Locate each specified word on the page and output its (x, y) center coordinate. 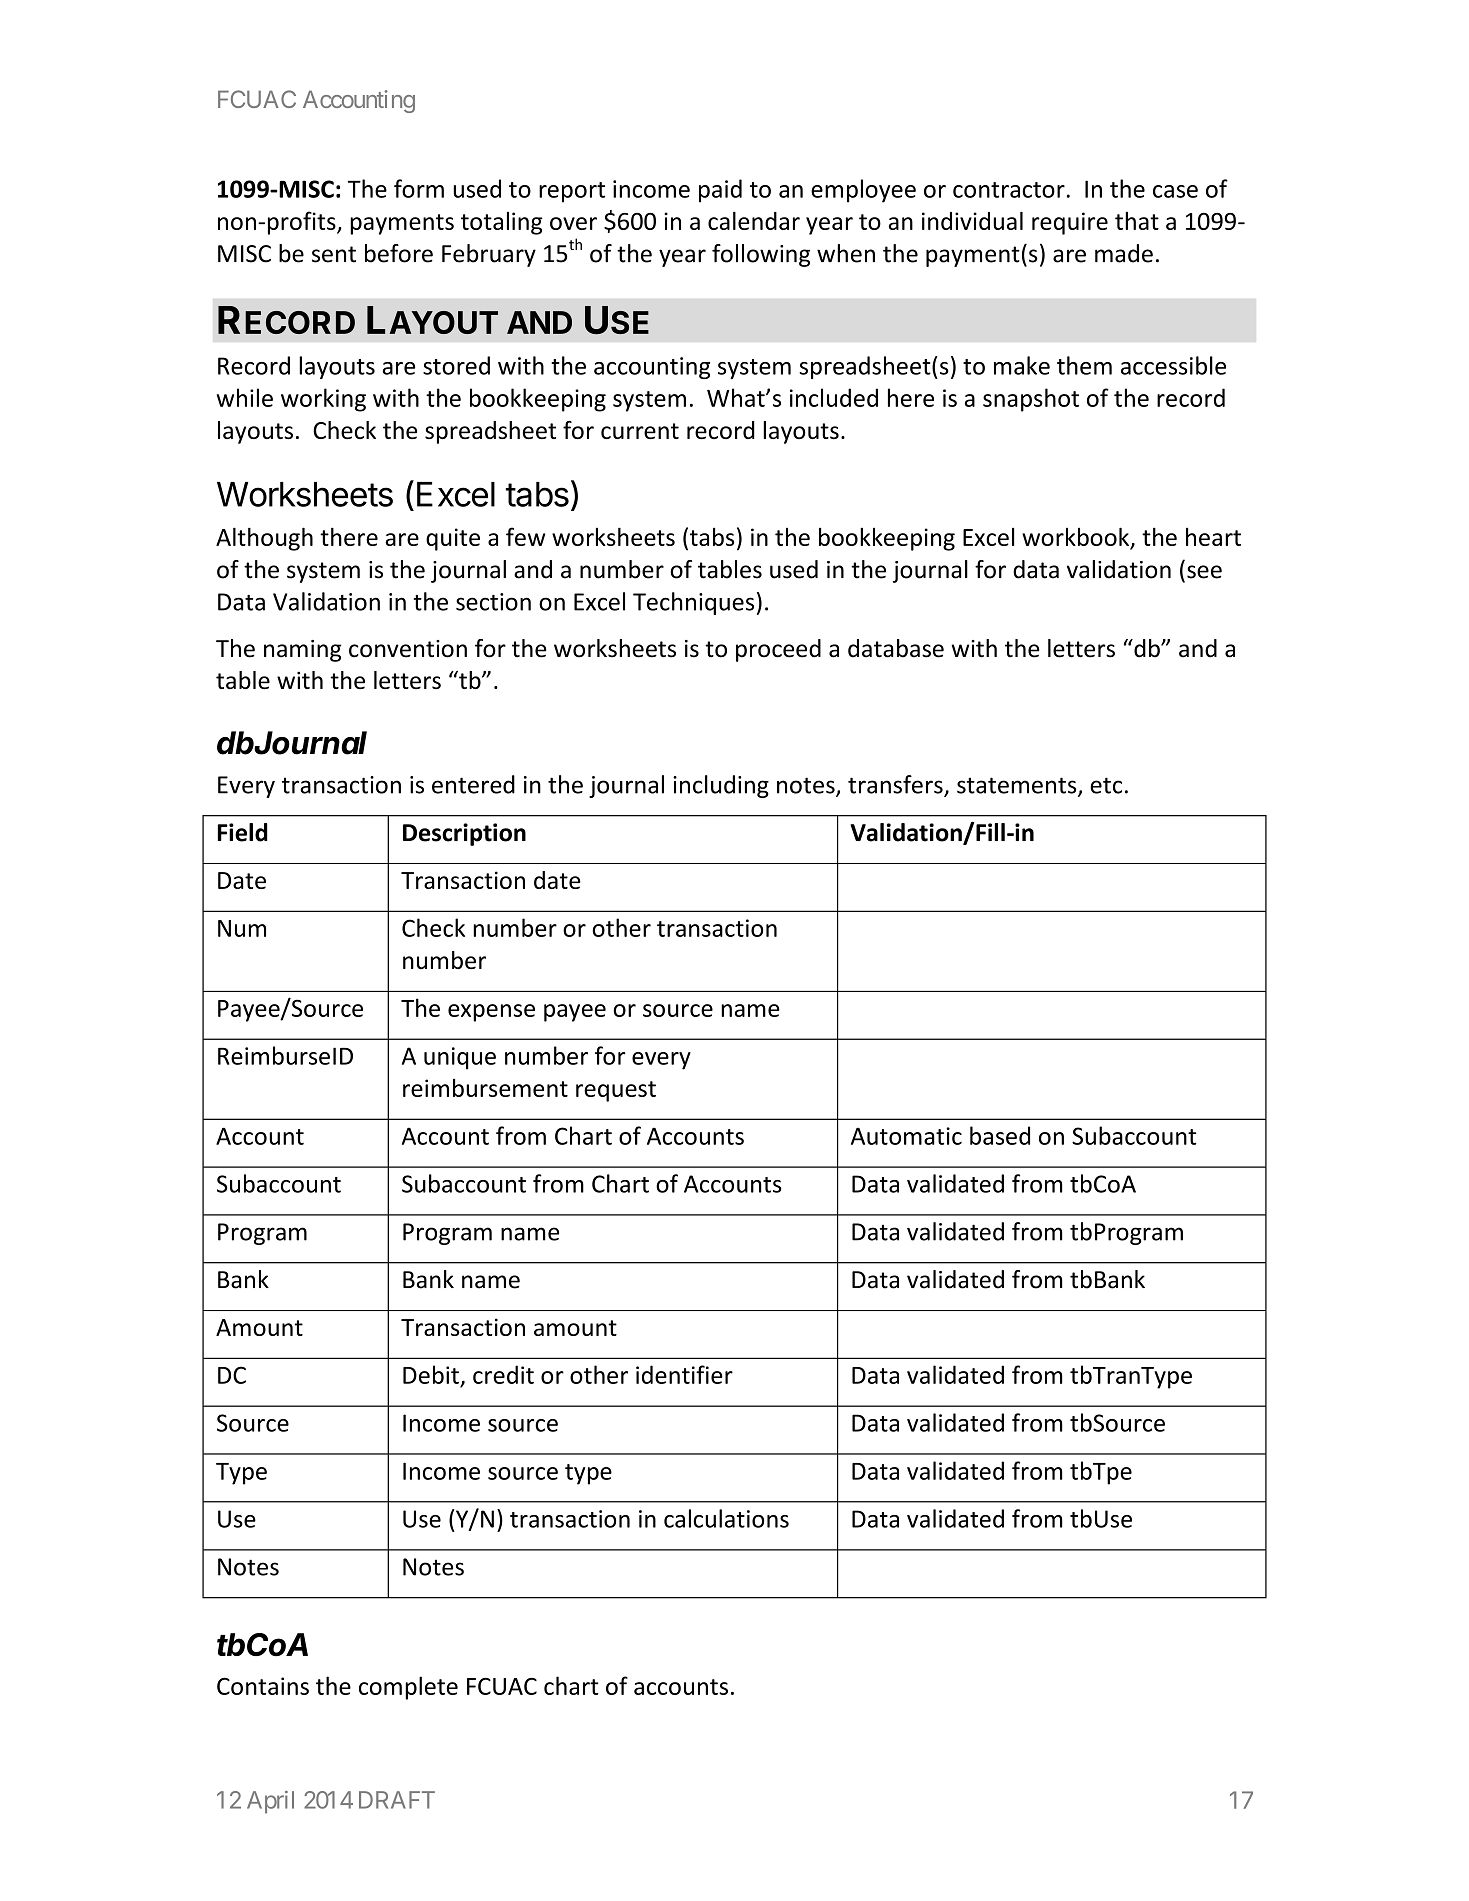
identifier (684, 1374)
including (721, 786)
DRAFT (397, 1800)
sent (334, 254)
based (1000, 1135)
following (761, 255)
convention (408, 649)
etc (1106, 785)
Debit (431, 1374)
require (1070, 223)
